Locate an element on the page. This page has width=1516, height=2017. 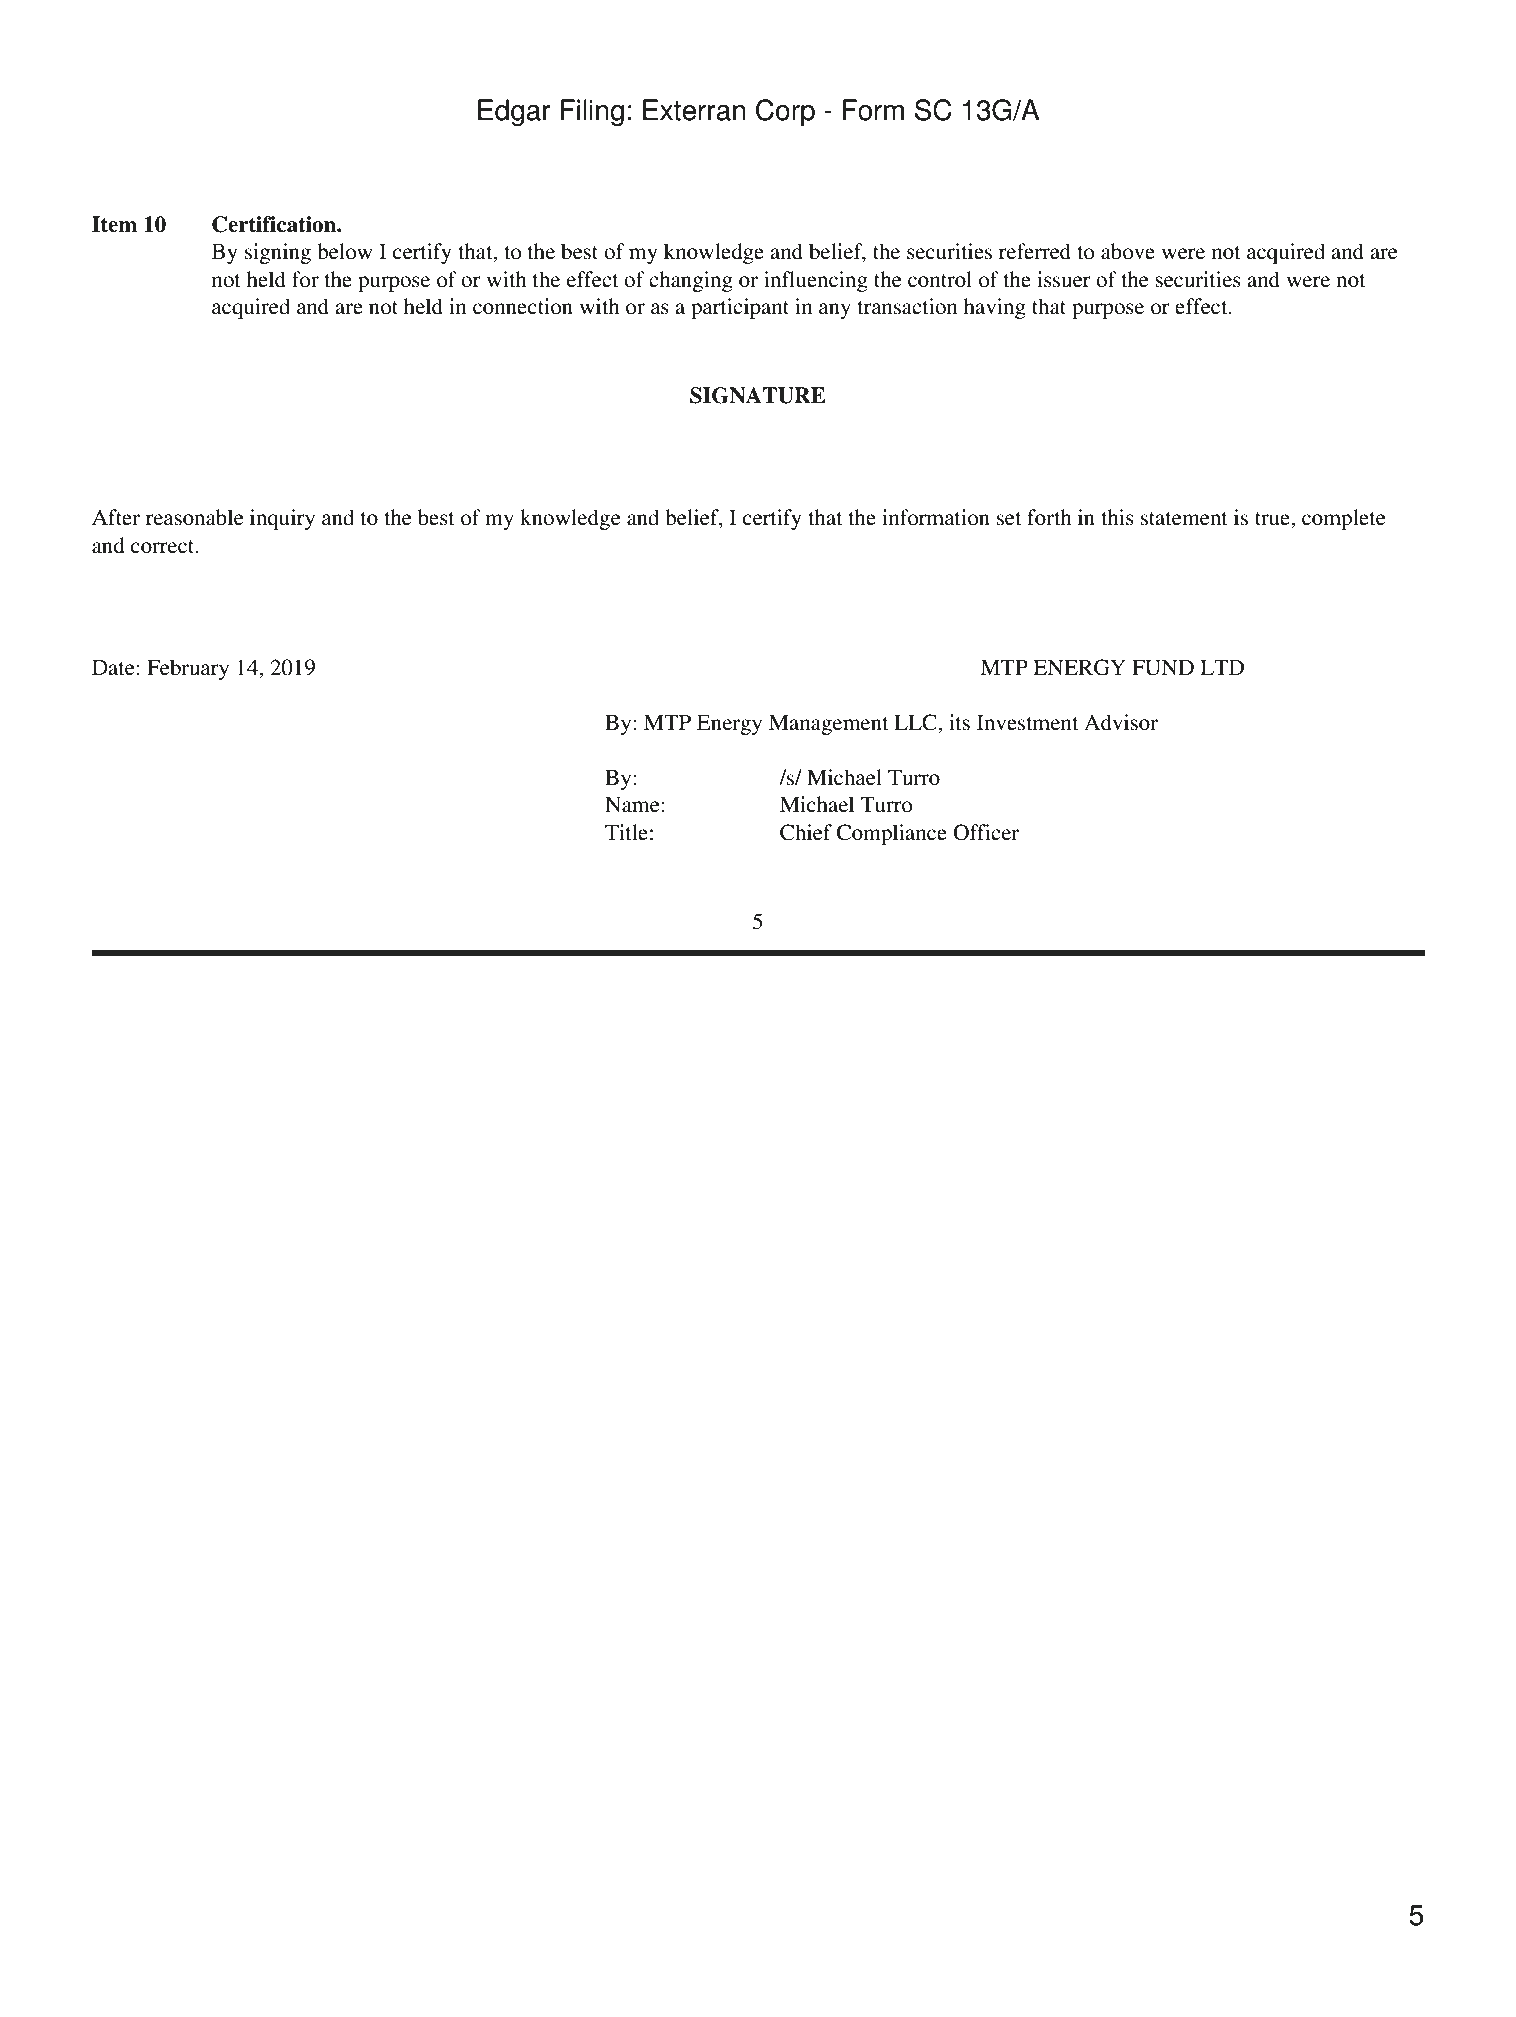
above is located at coordinates (1128, 251).
